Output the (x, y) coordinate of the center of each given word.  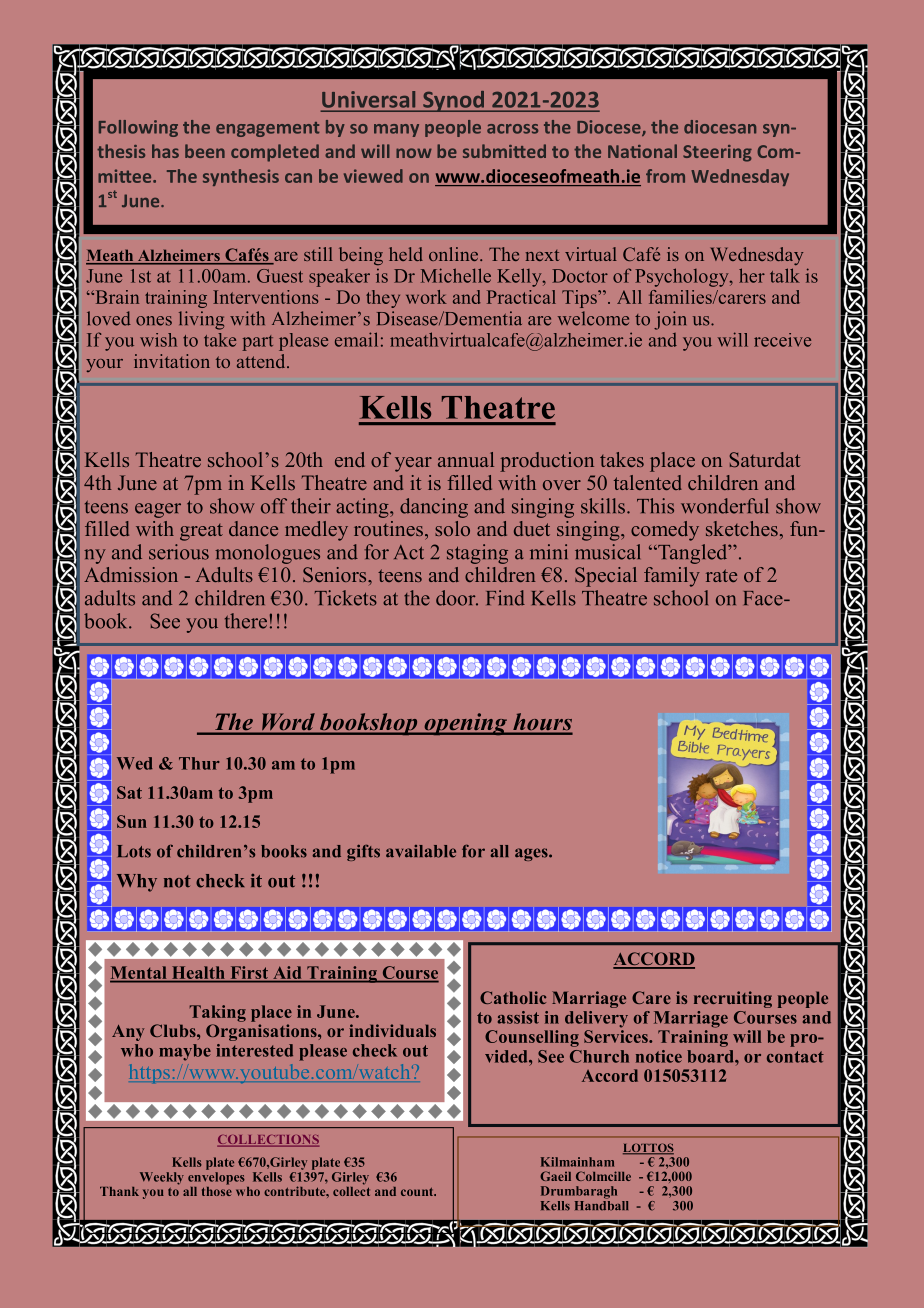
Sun (132, 821)
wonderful (724, 506)
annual (466, 459)
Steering (717, 153)
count (418, 1191)
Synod (454, 101)
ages (532, 854)
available (421, 851)
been (205, 151)
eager (158, 510)
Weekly (162, 1178)
